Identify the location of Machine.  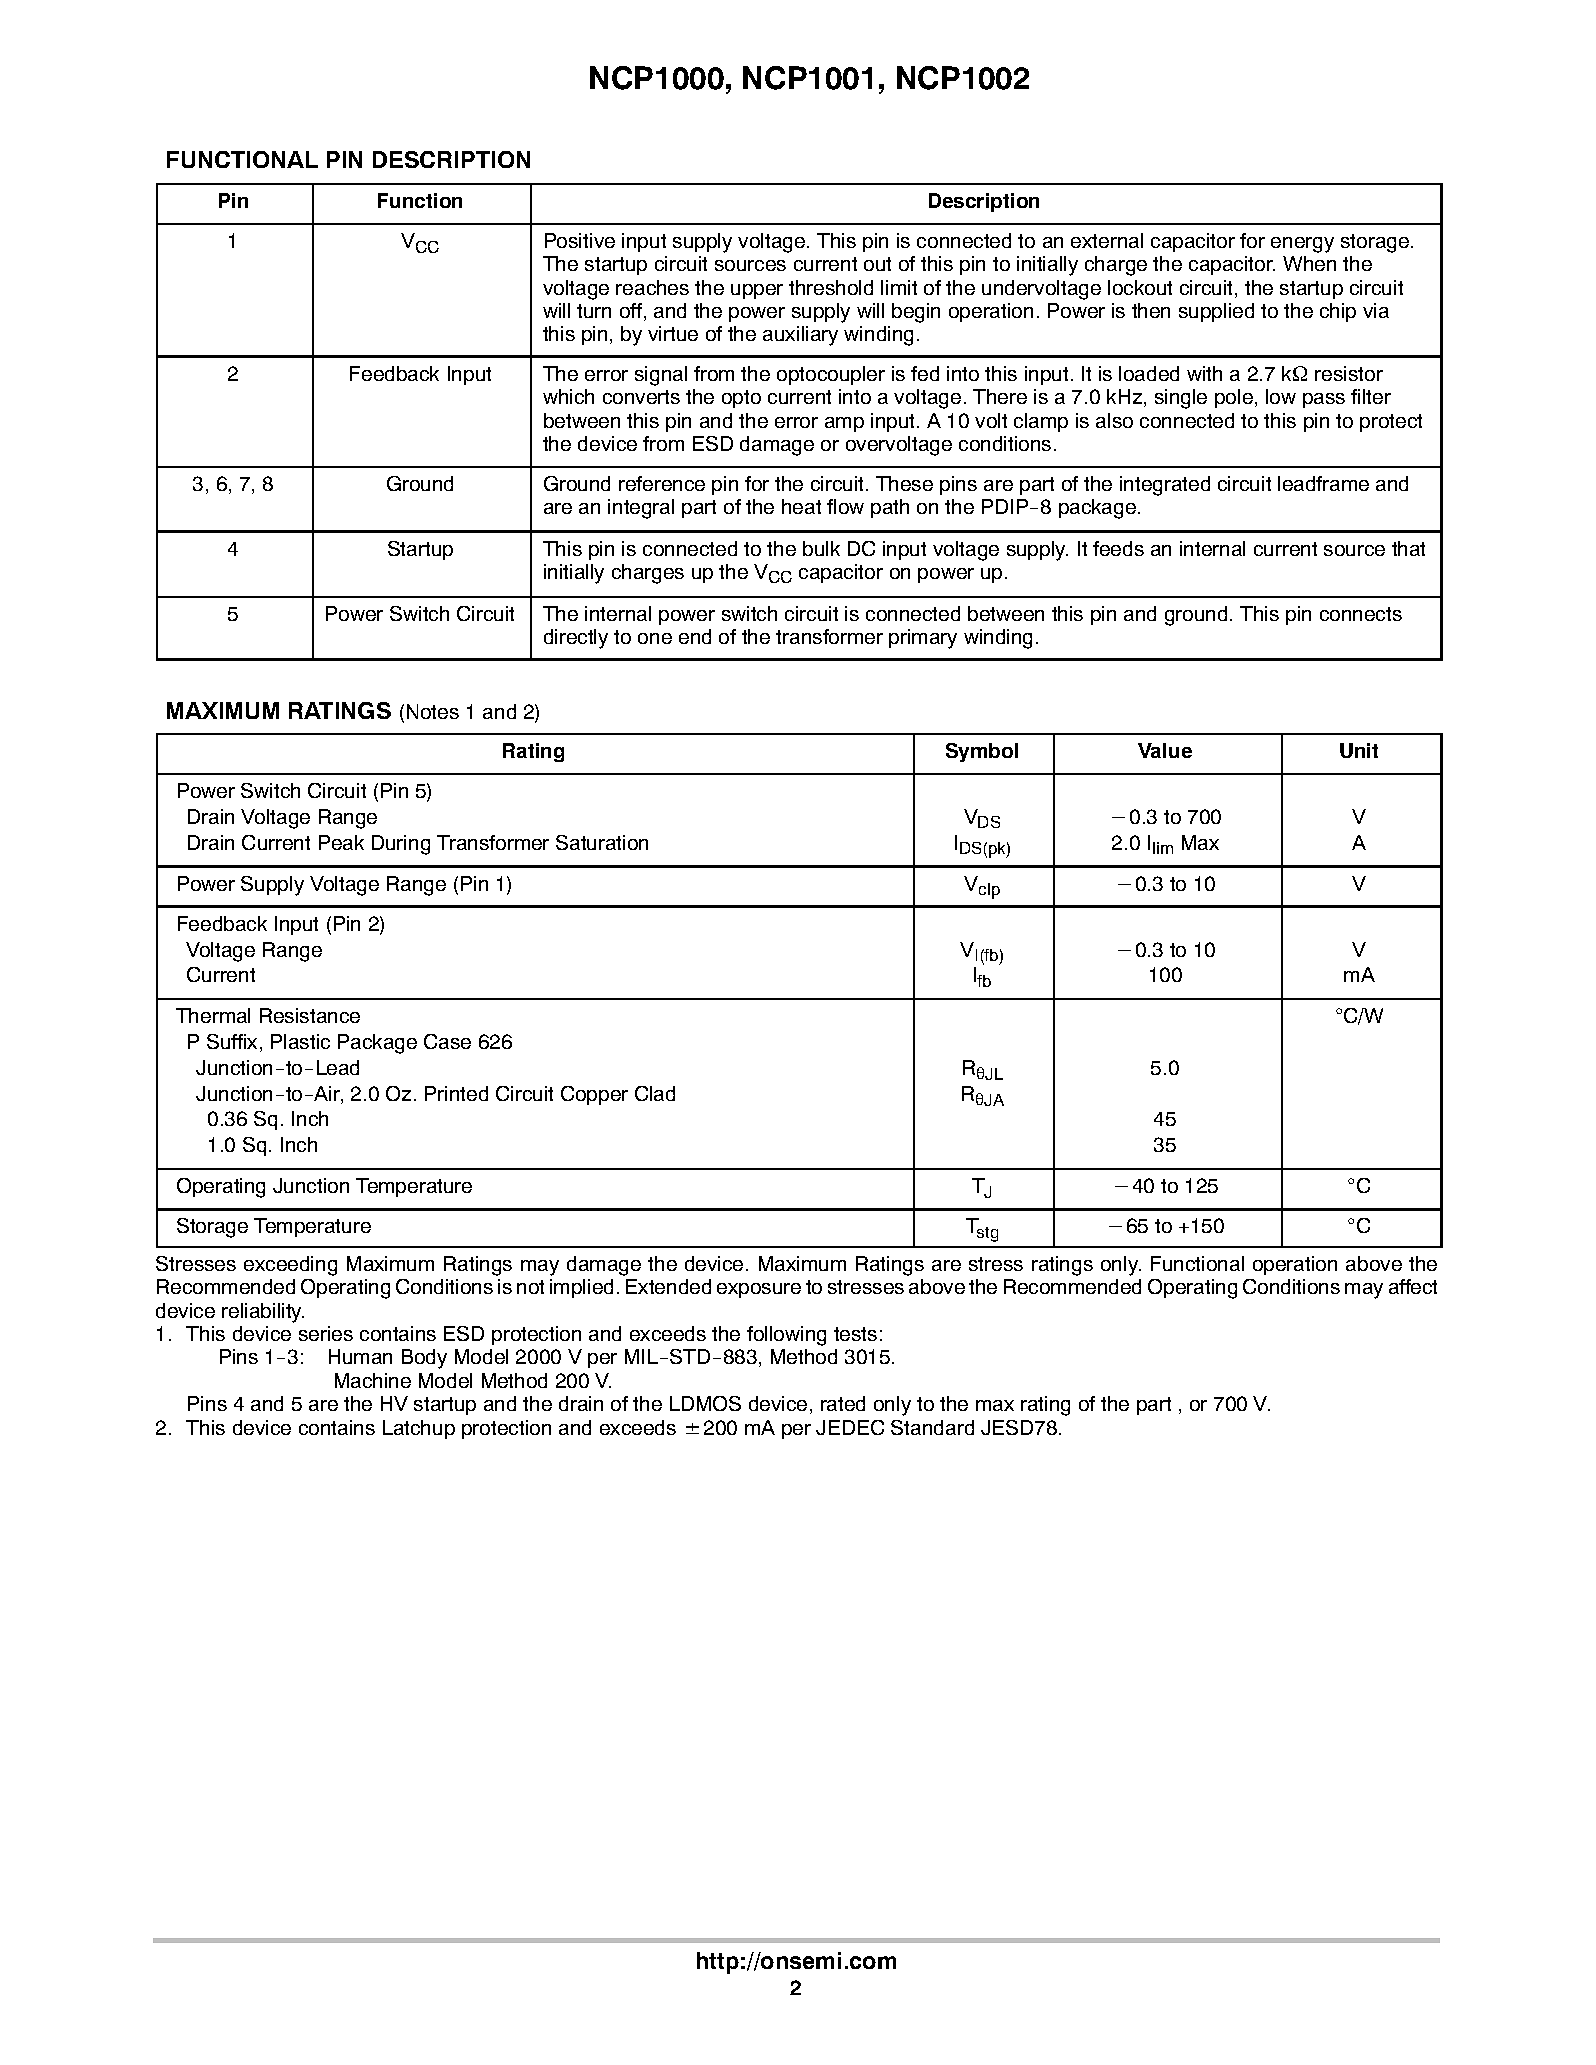
(373, 1380).
